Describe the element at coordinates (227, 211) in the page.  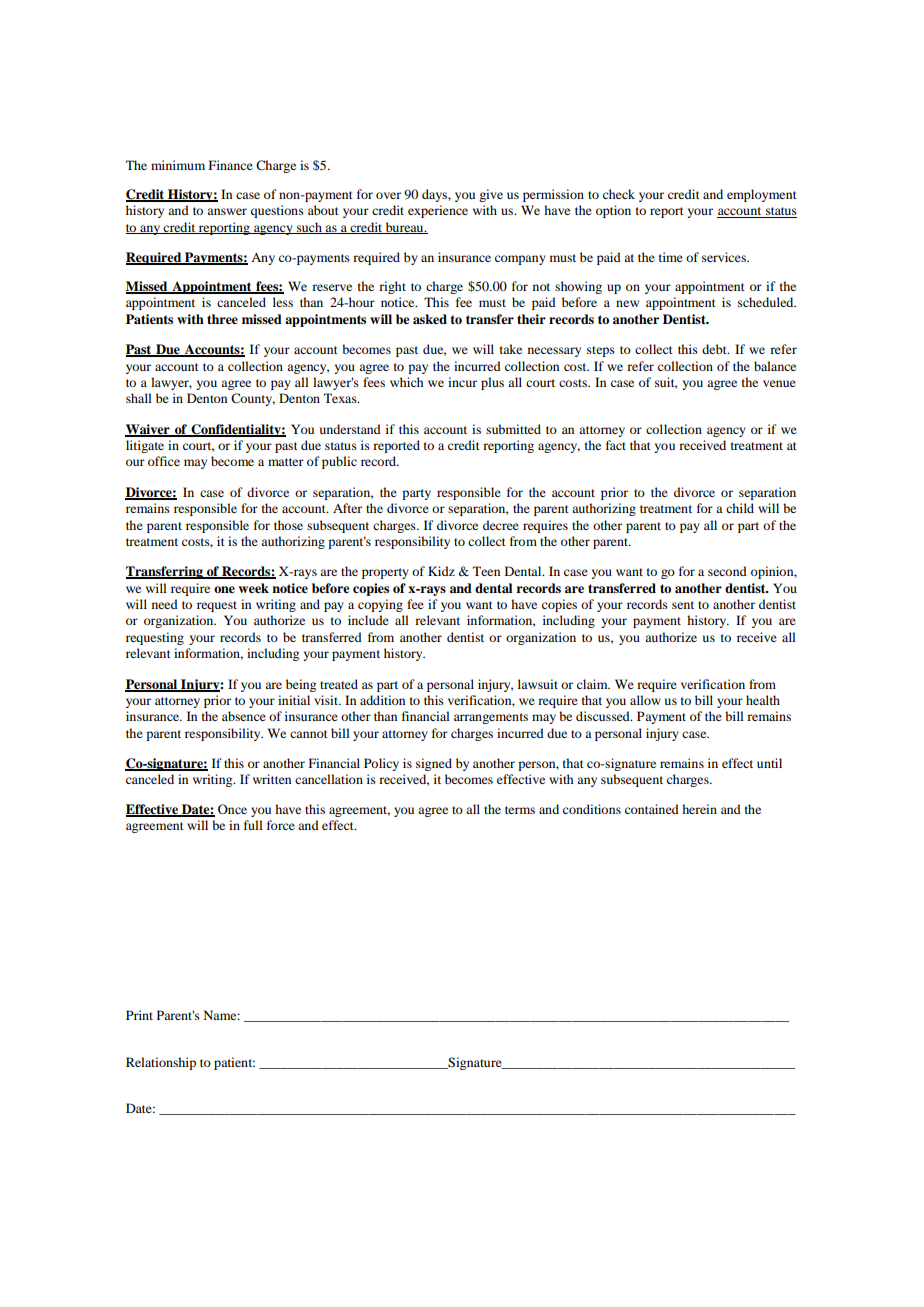
I see `answer` at that location.
